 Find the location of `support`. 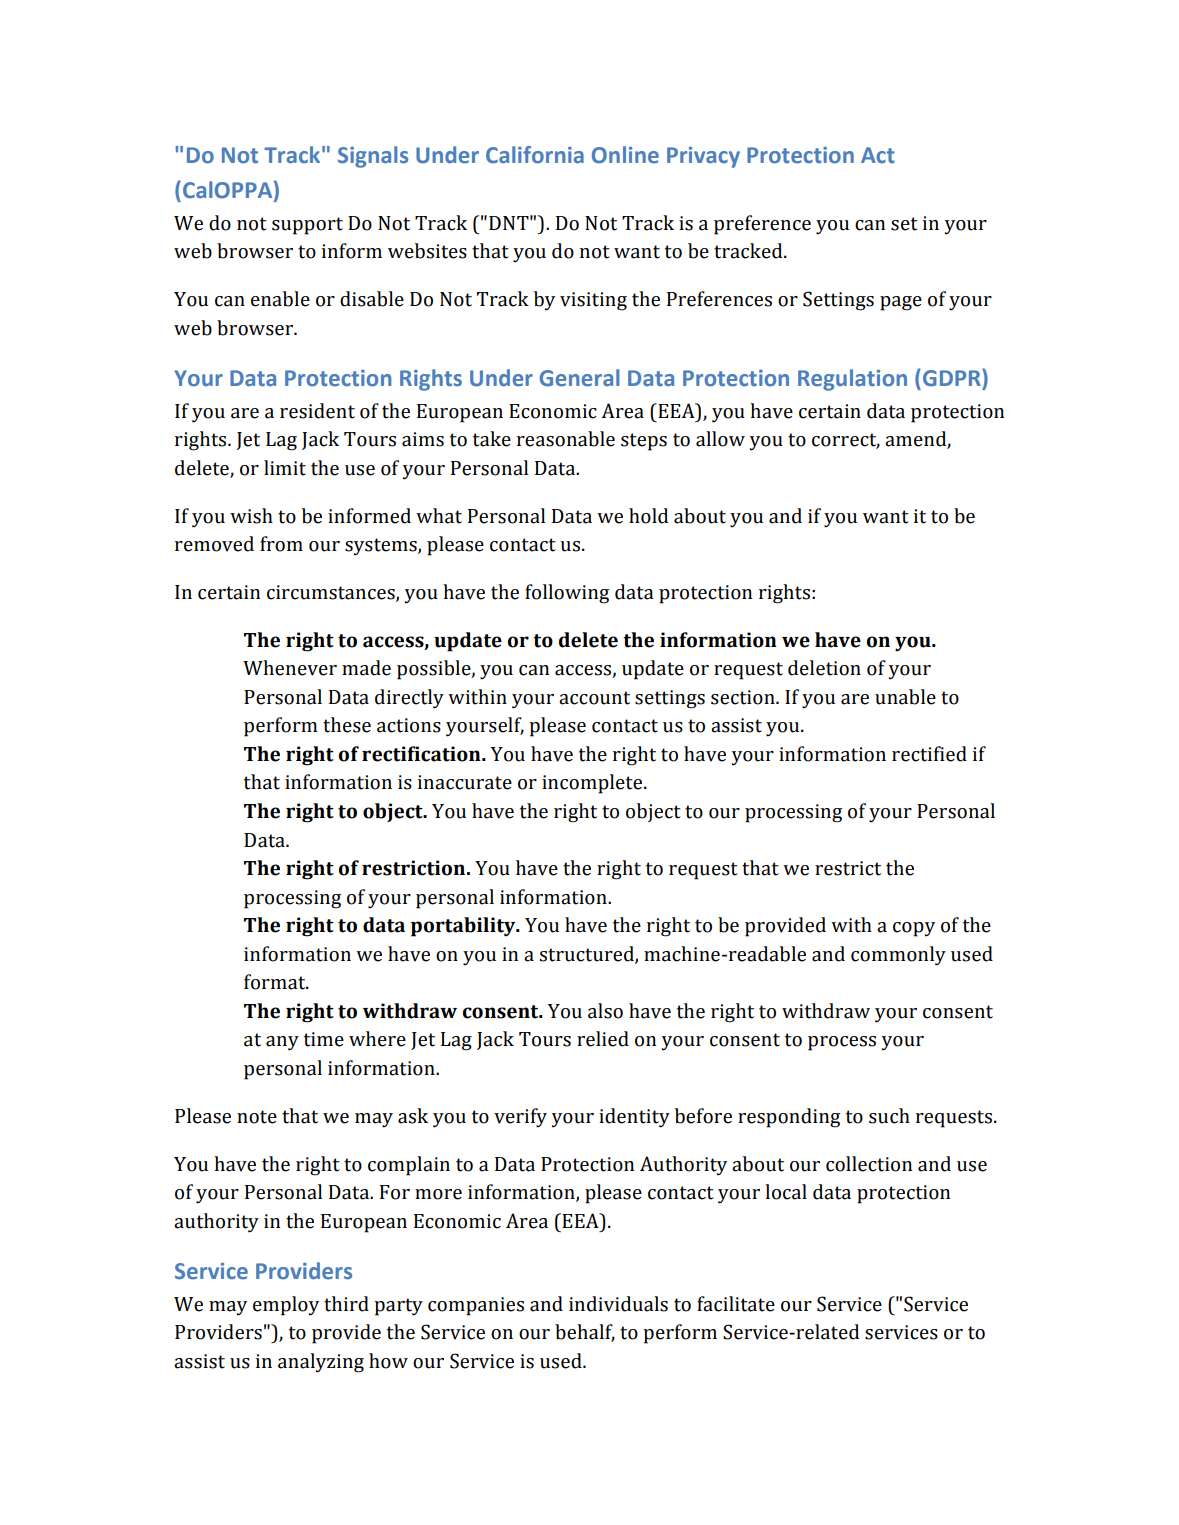

support is located at coordinates (307, 226).
